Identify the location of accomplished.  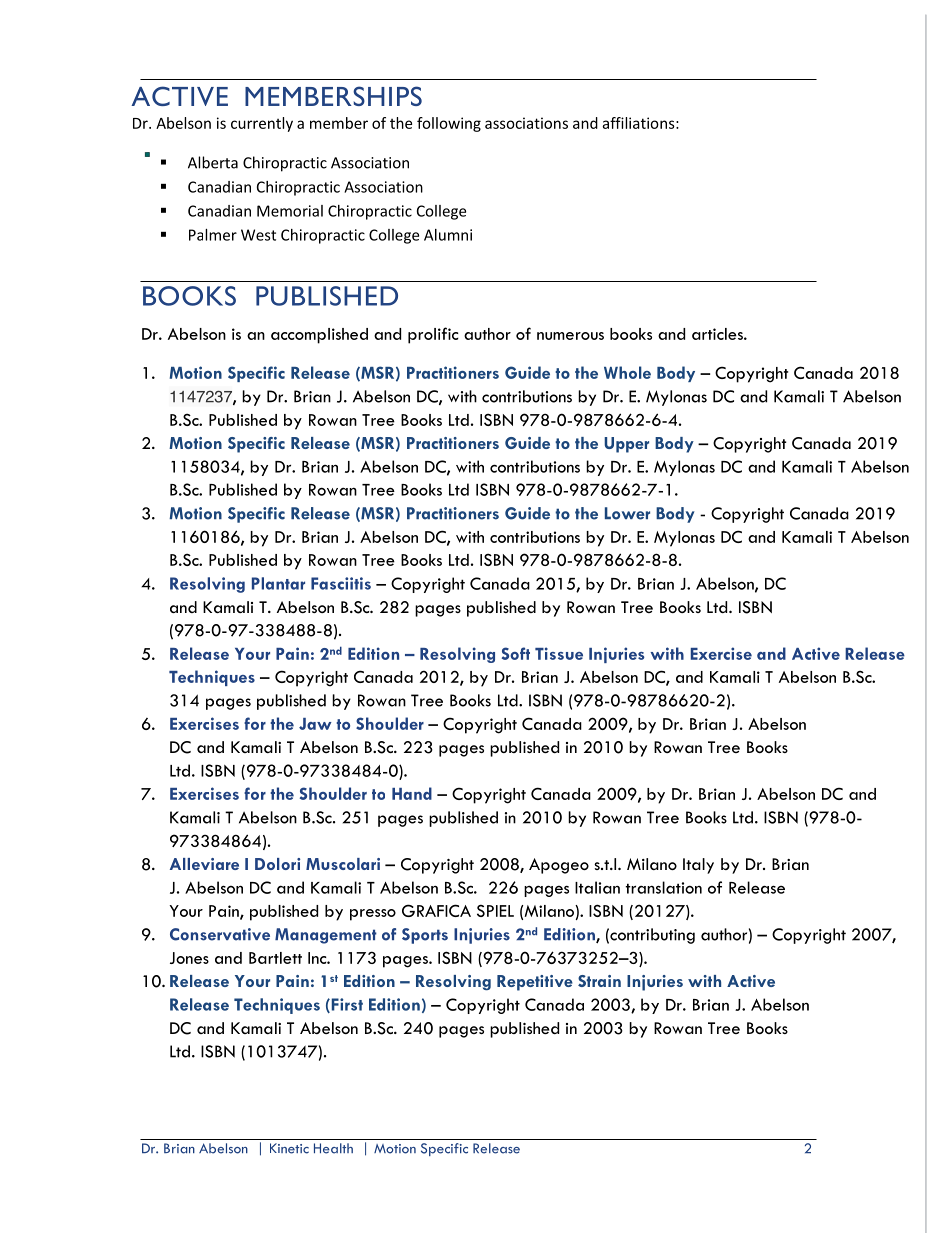
(319, 336).
